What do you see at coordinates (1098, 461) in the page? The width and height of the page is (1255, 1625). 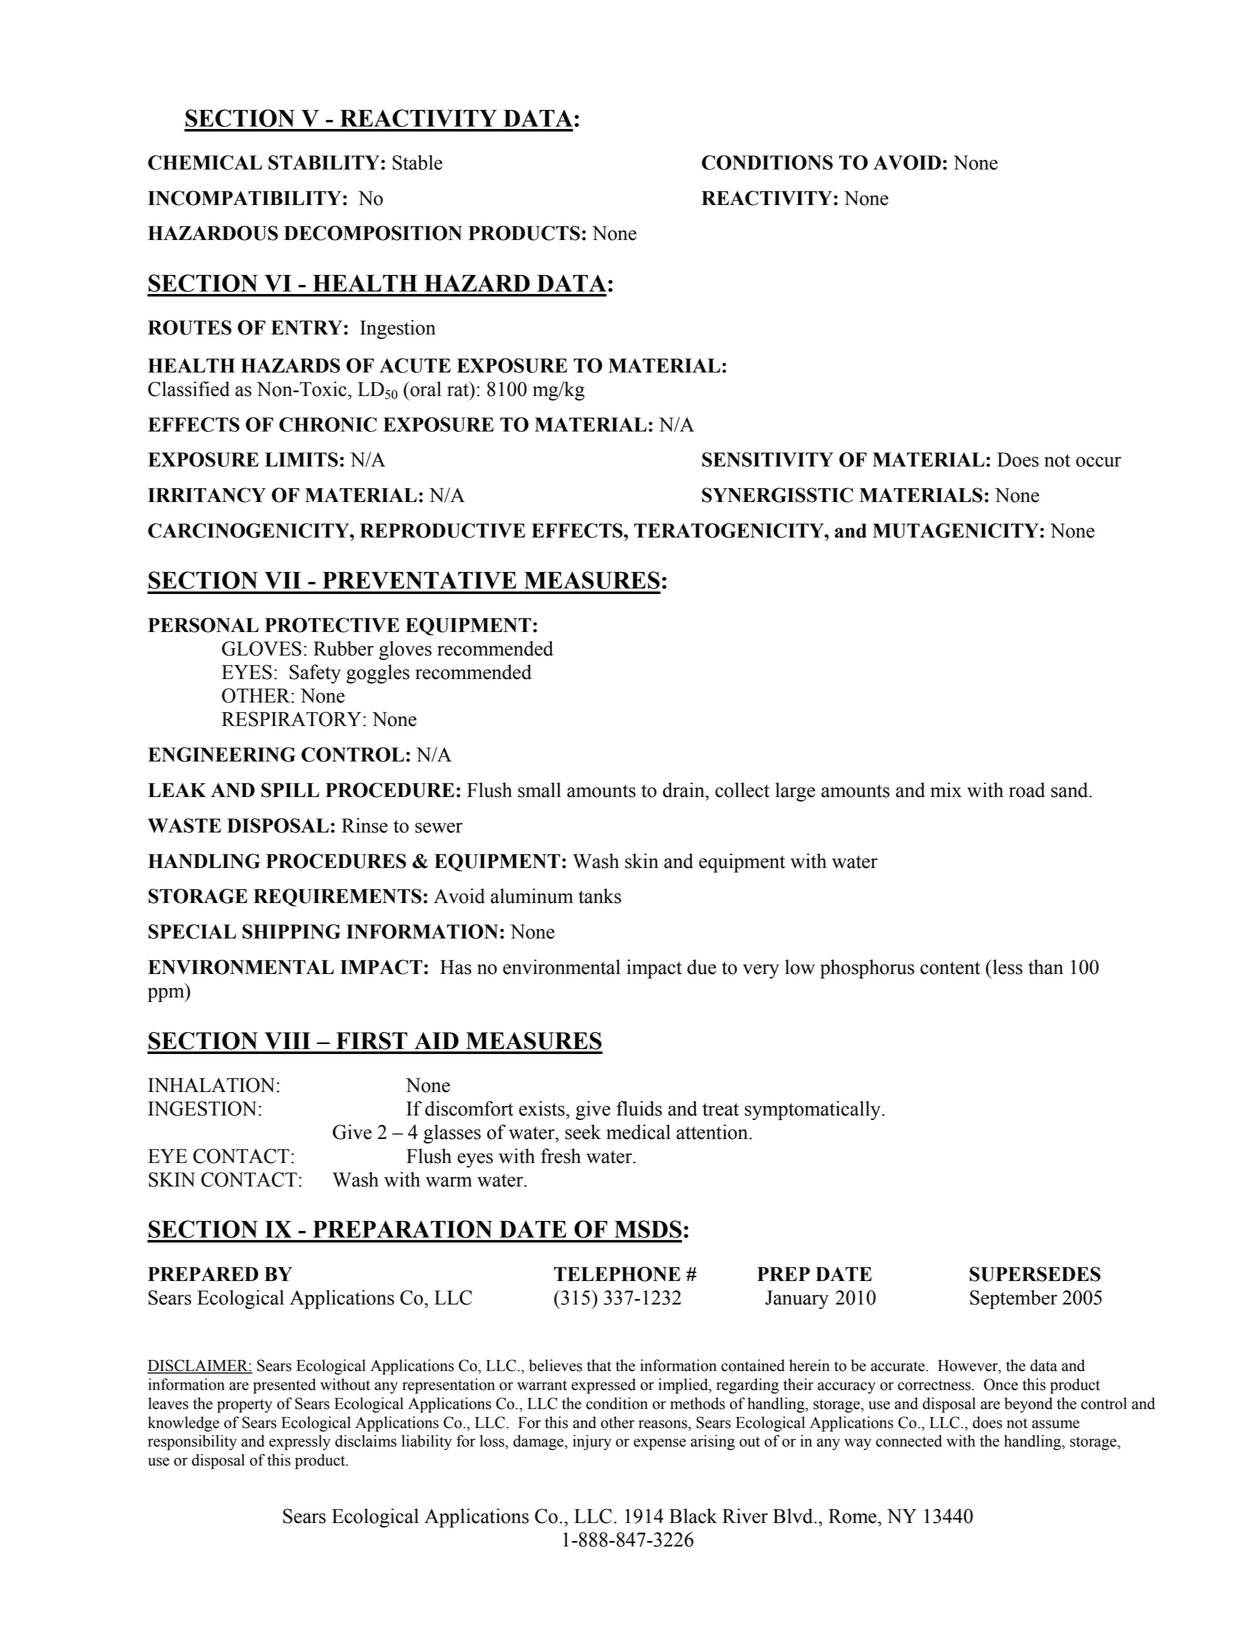 I see `occur` at bounding box center [1098, 461].
